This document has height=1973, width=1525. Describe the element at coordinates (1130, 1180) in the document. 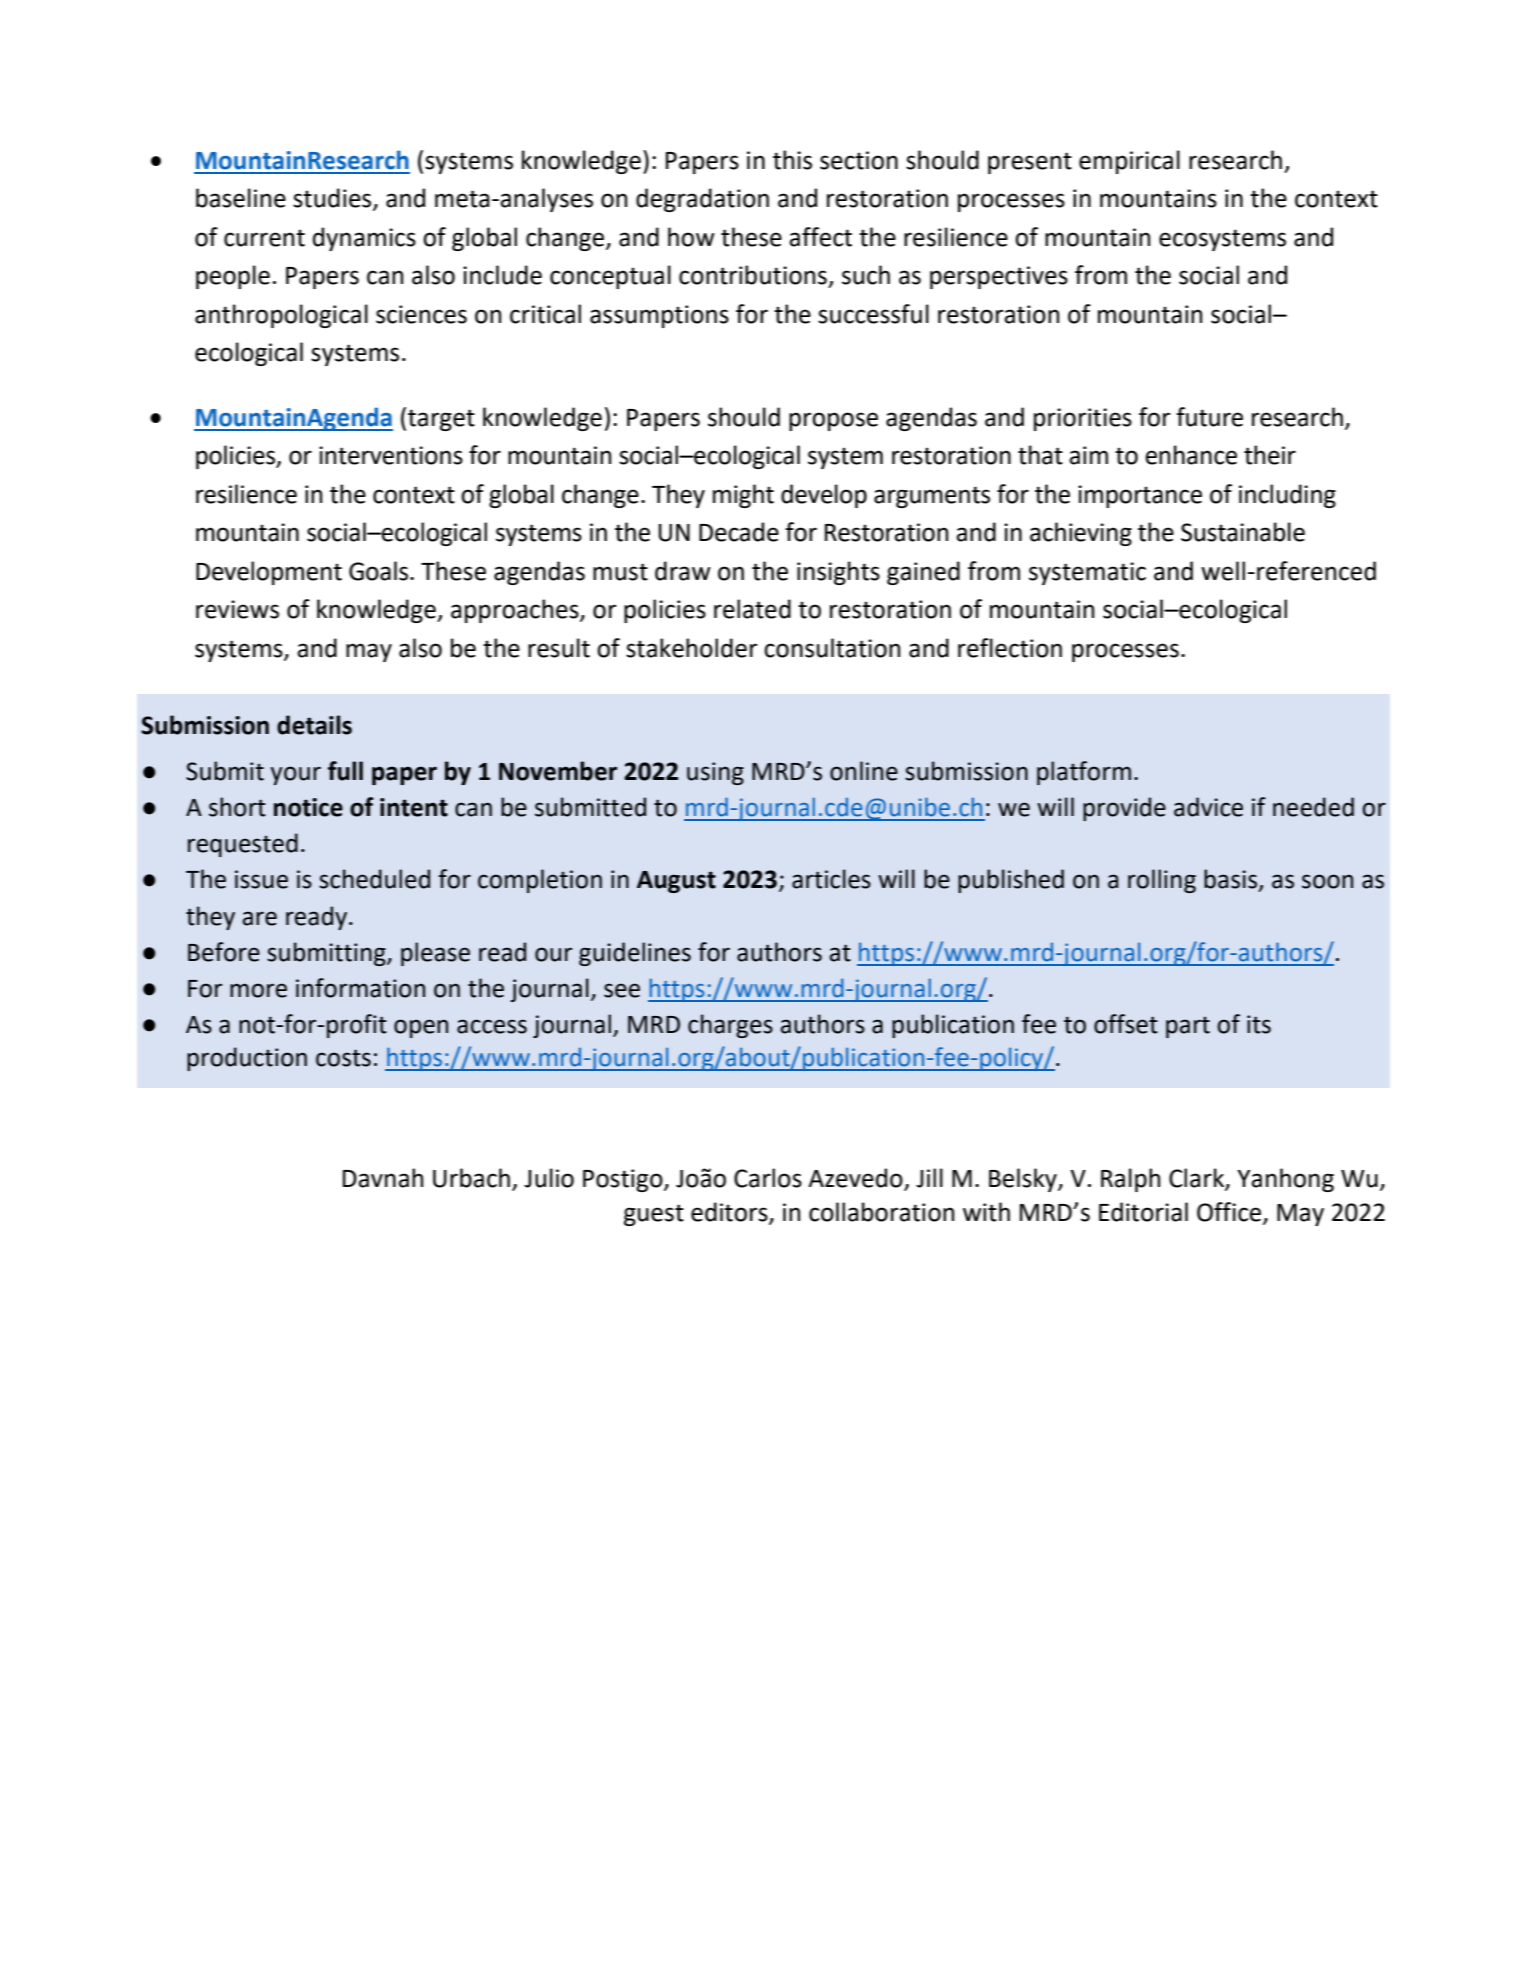

I see `Ralph` at that location.
